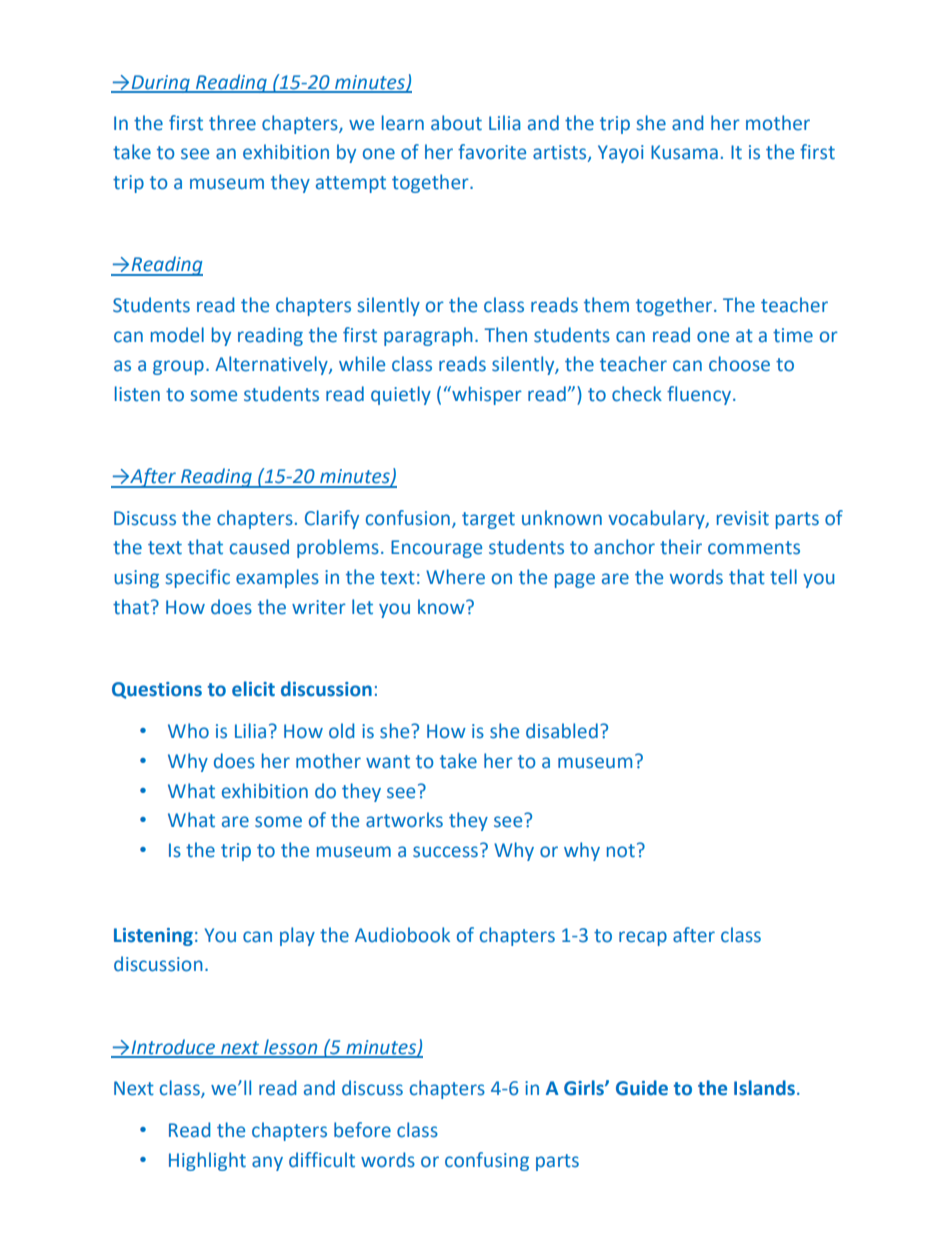  What do you see at coordinates (783, 577) in the image?
I see `tell` at bounding box center [783, 577].
